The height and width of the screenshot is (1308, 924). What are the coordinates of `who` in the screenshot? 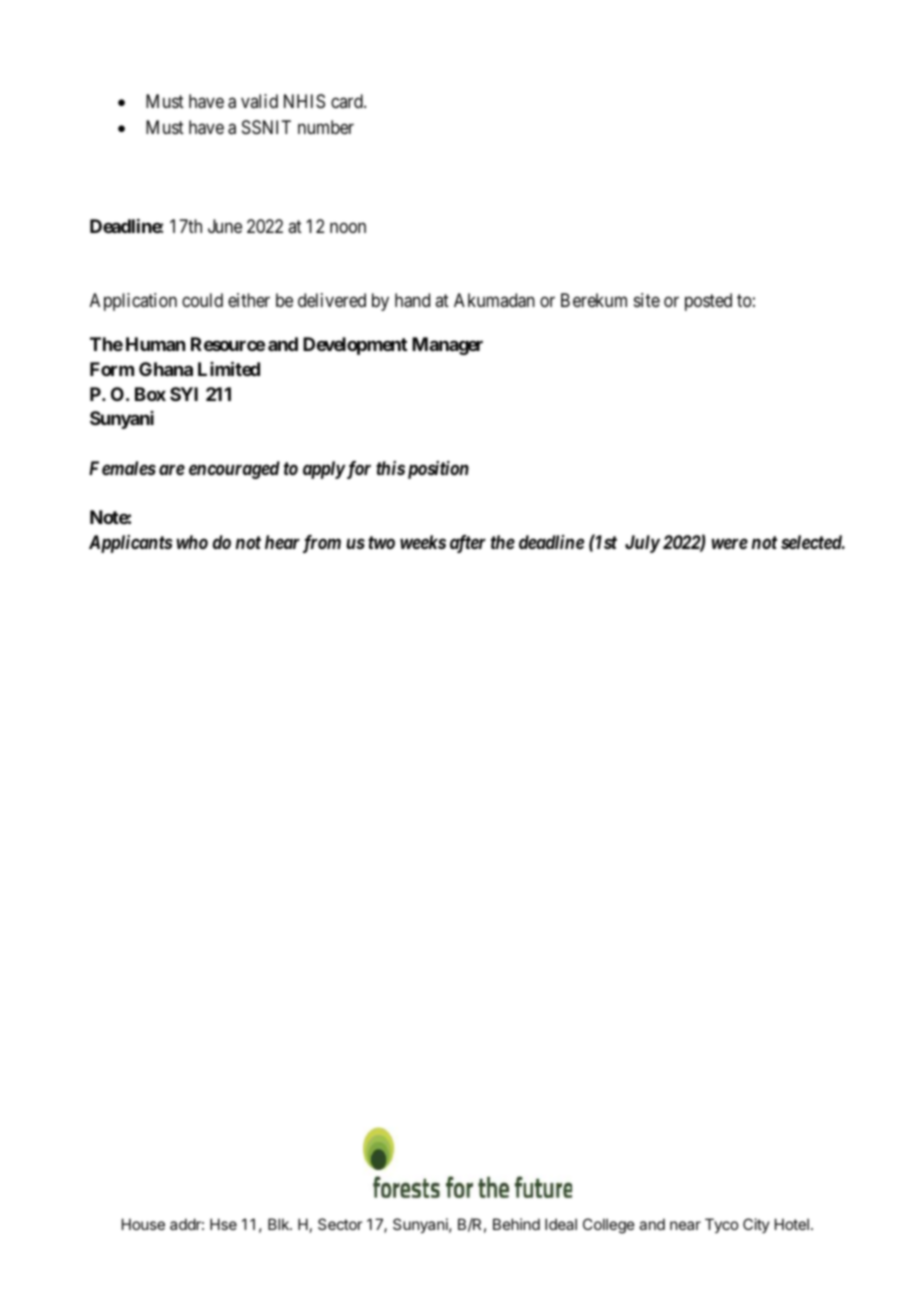 It's located at (192, 542).
